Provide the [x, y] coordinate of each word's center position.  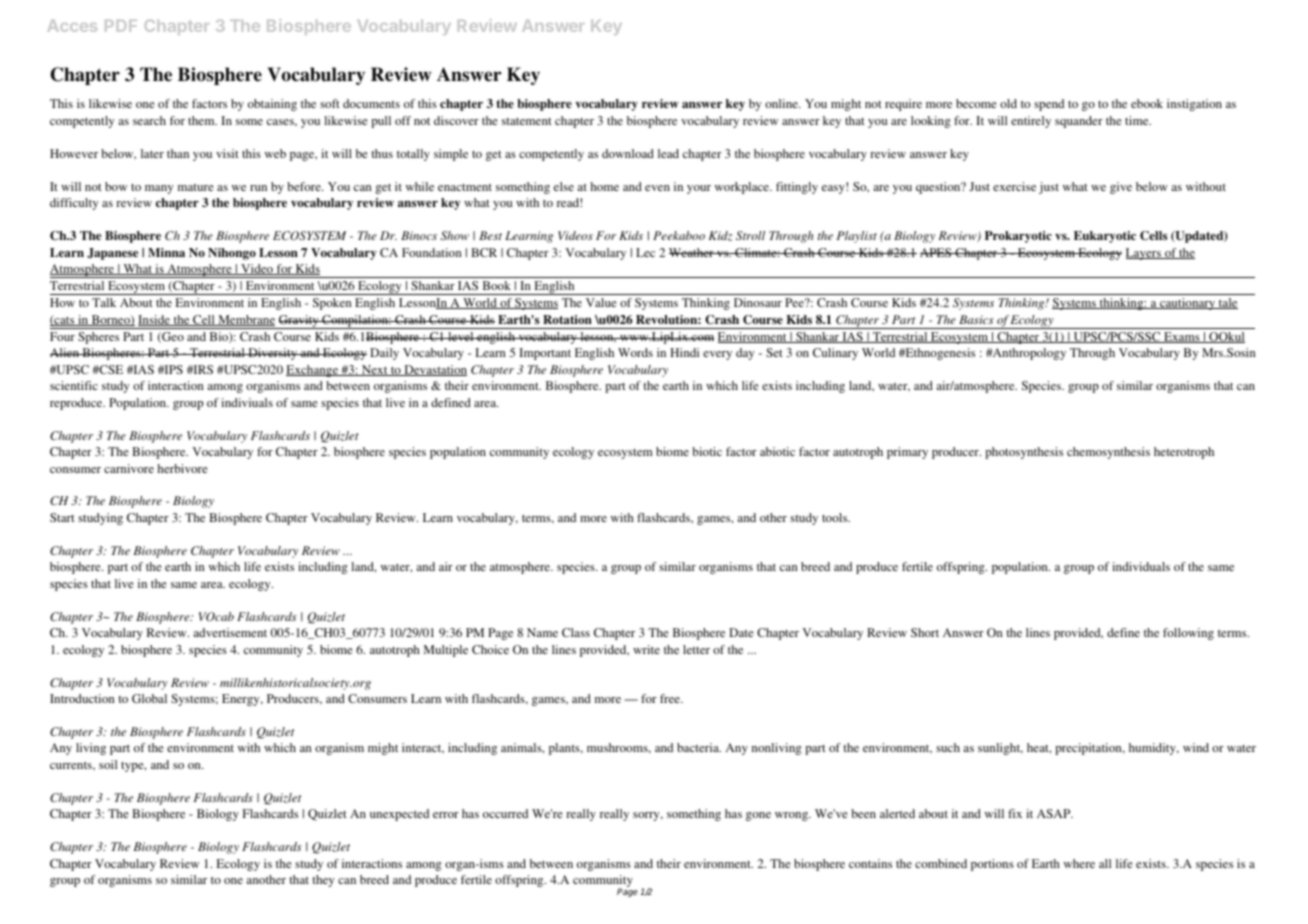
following [1188, 634]
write [646, 649]
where [1079, 863]
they [323, 881]
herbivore [182, 468]
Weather [692, 252]
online [782, 103]
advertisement [230, 632]
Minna [166, 252]
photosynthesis [1024, 453]
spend [1049, 105]
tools [836, 517]
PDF [121, 26]
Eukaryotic [1105, 237]
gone [758, 816]
